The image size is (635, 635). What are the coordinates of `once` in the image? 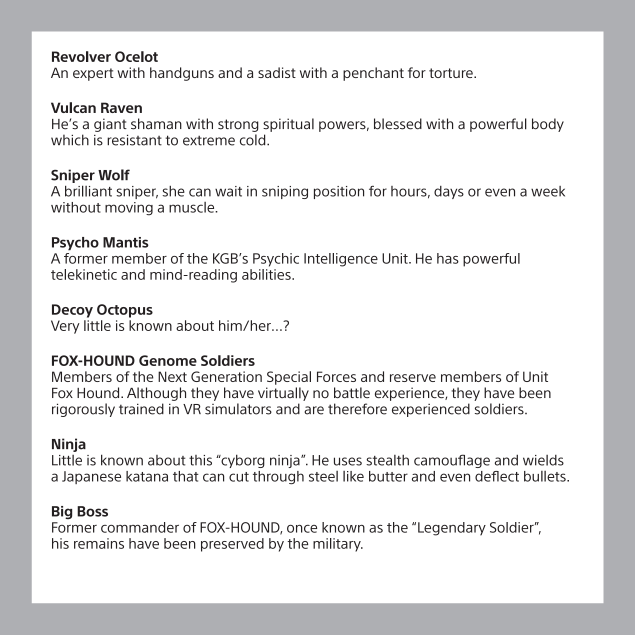 It's located at (302, 529).
